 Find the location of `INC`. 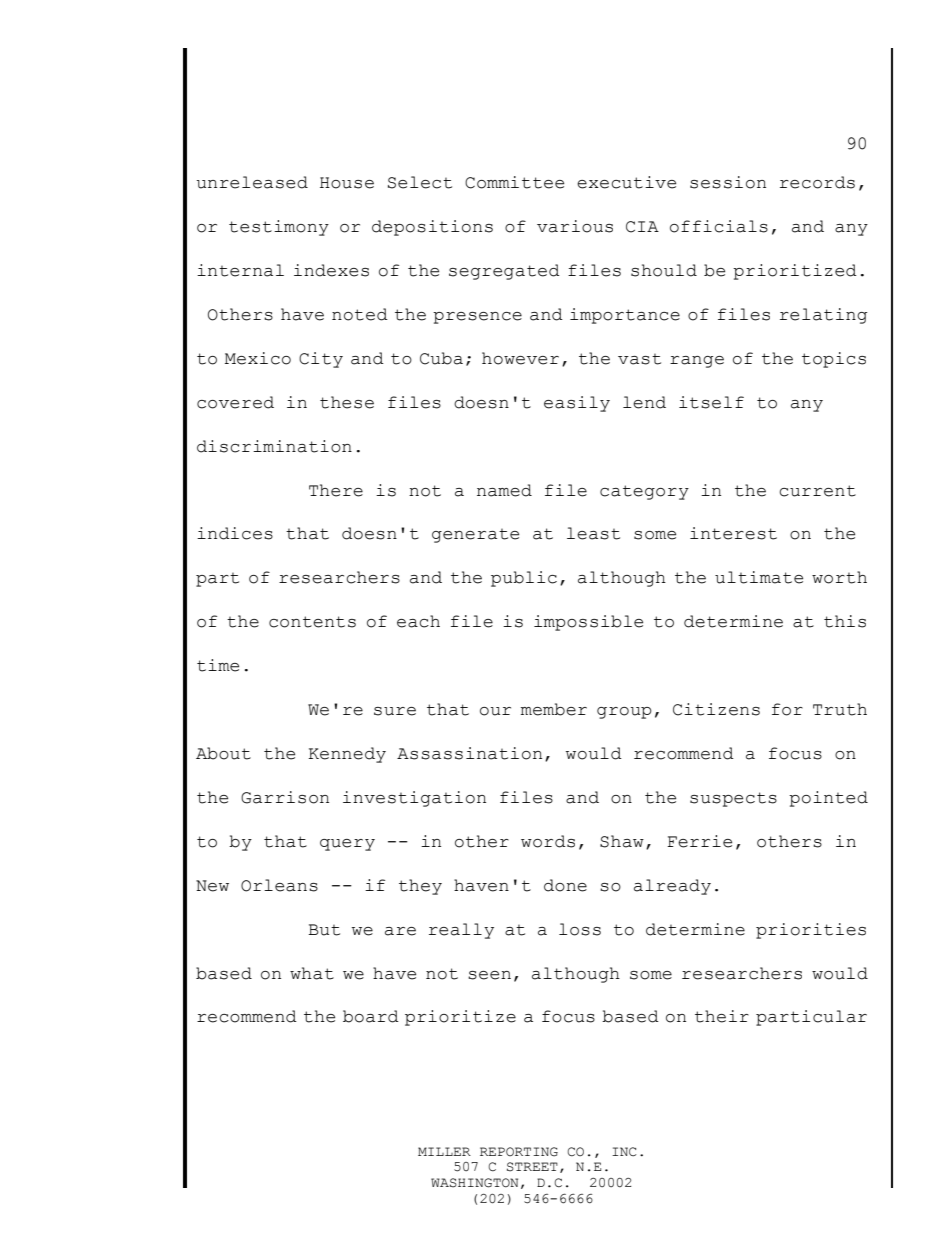

INC is located at coordinates (624, 1152).
